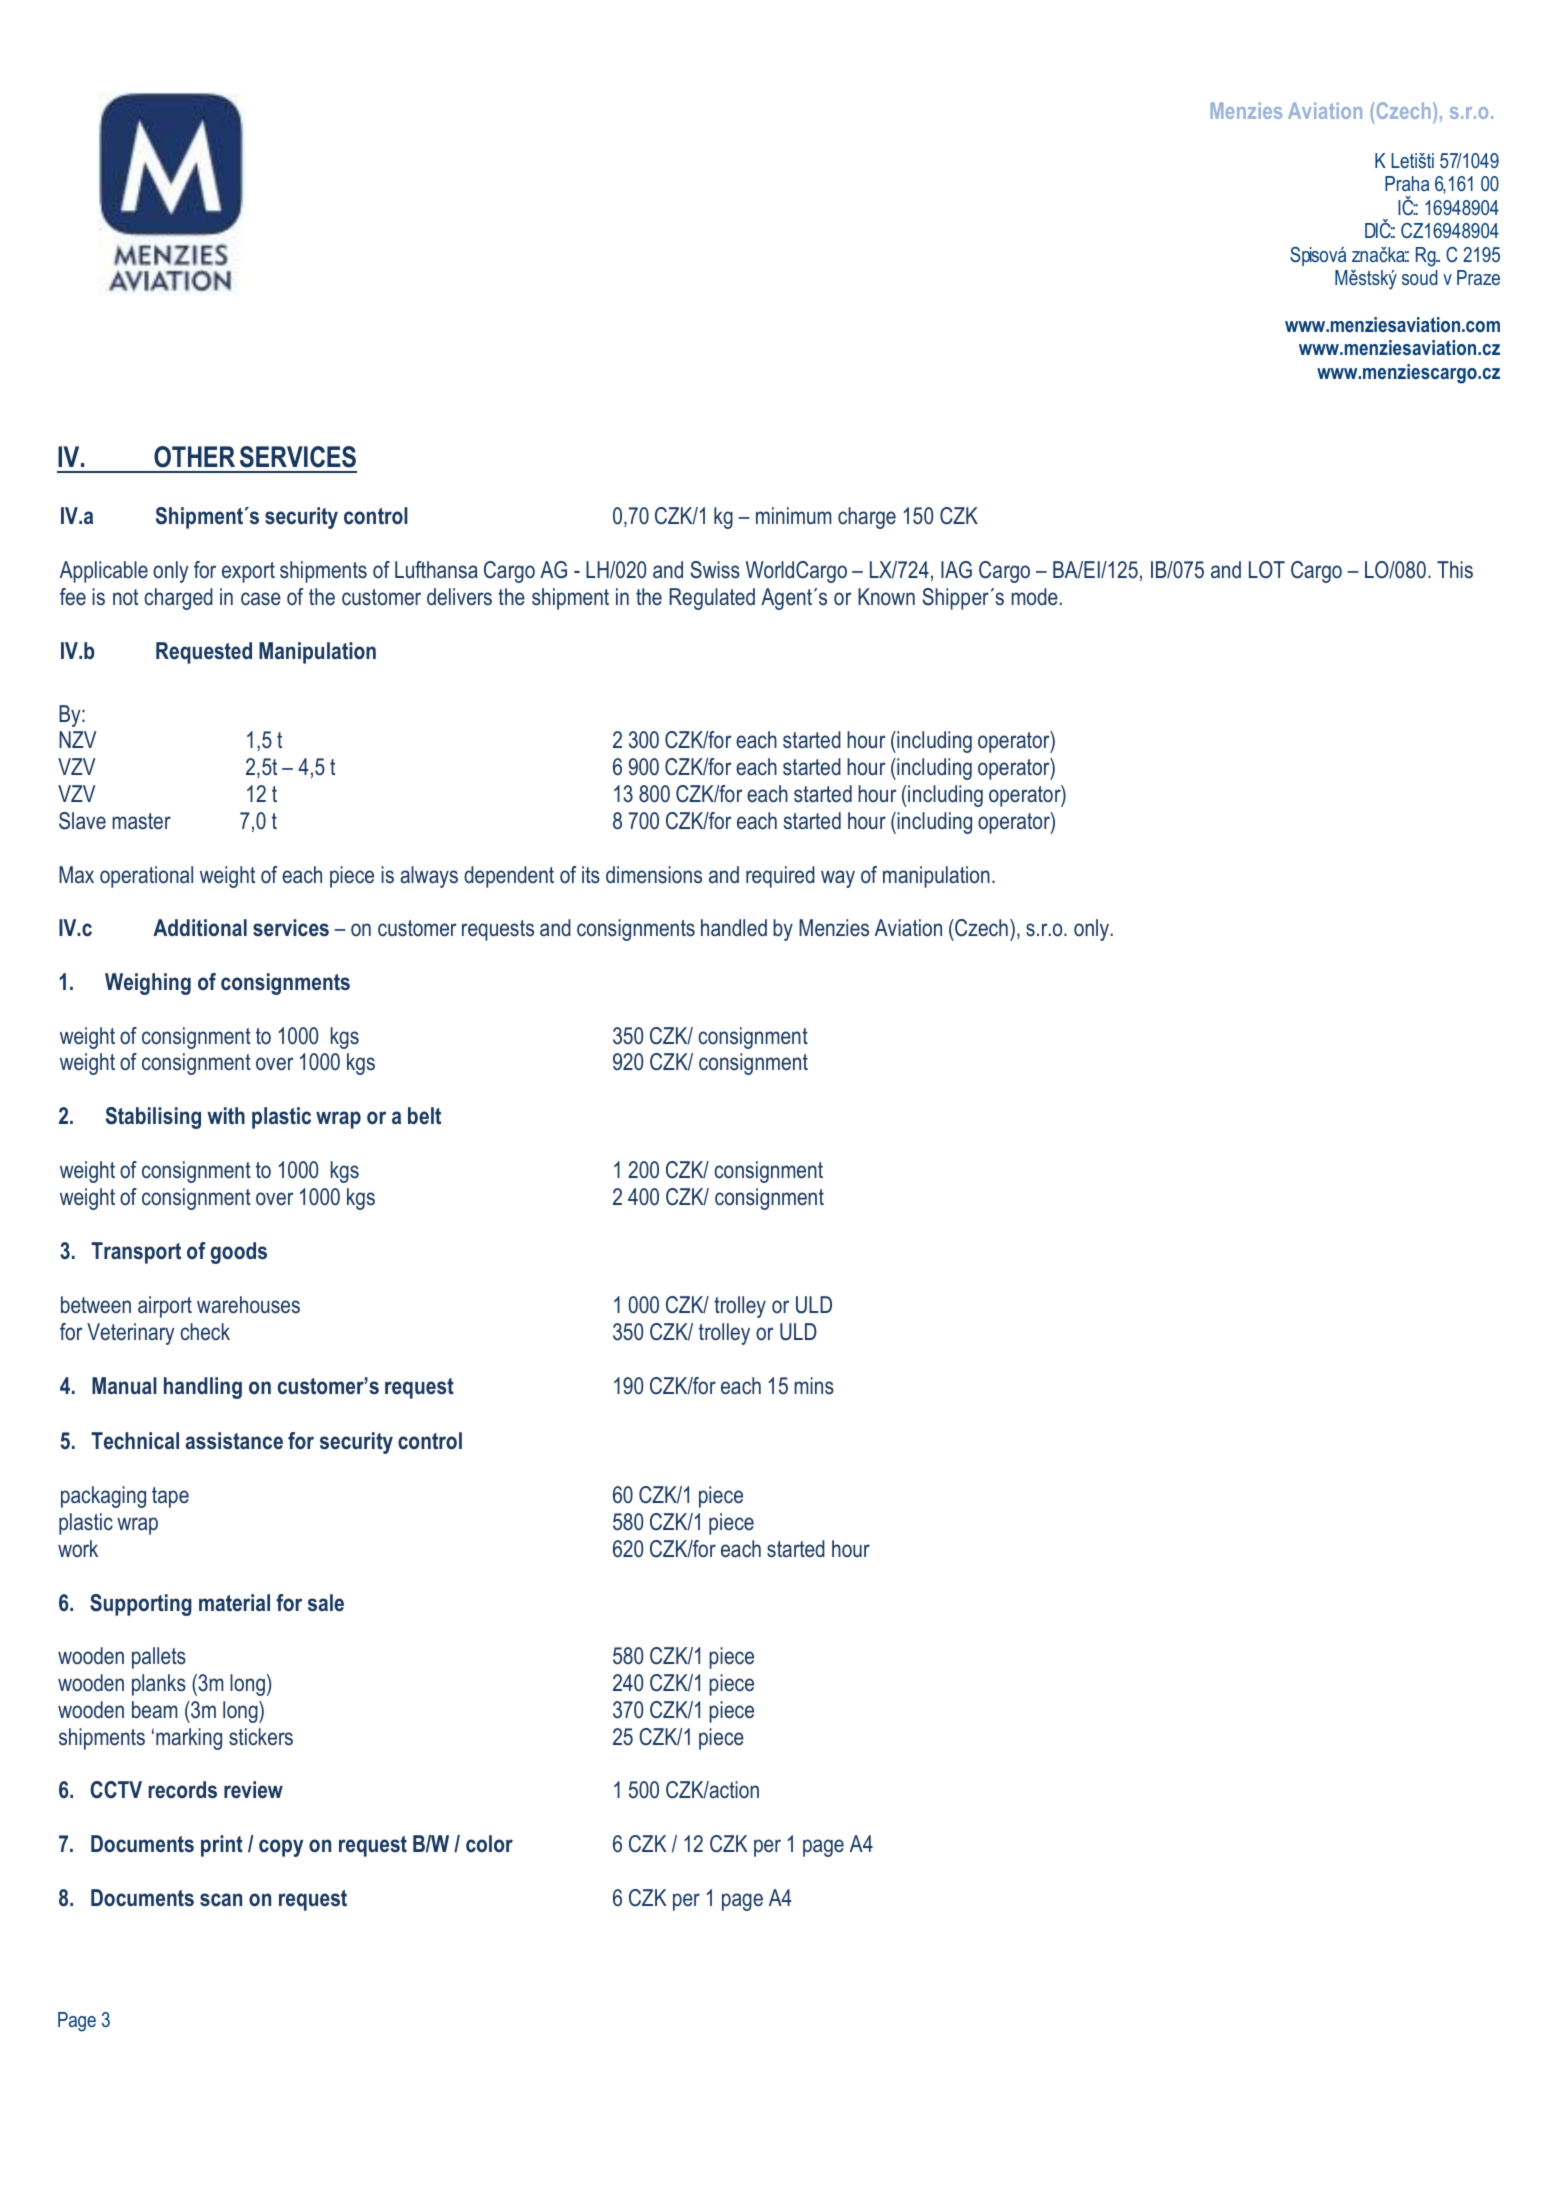 This image has height=2190, width=1547. What do you see at coordinates (248, 572) in the image?
I see `export` at bounding box center [248, 572].
